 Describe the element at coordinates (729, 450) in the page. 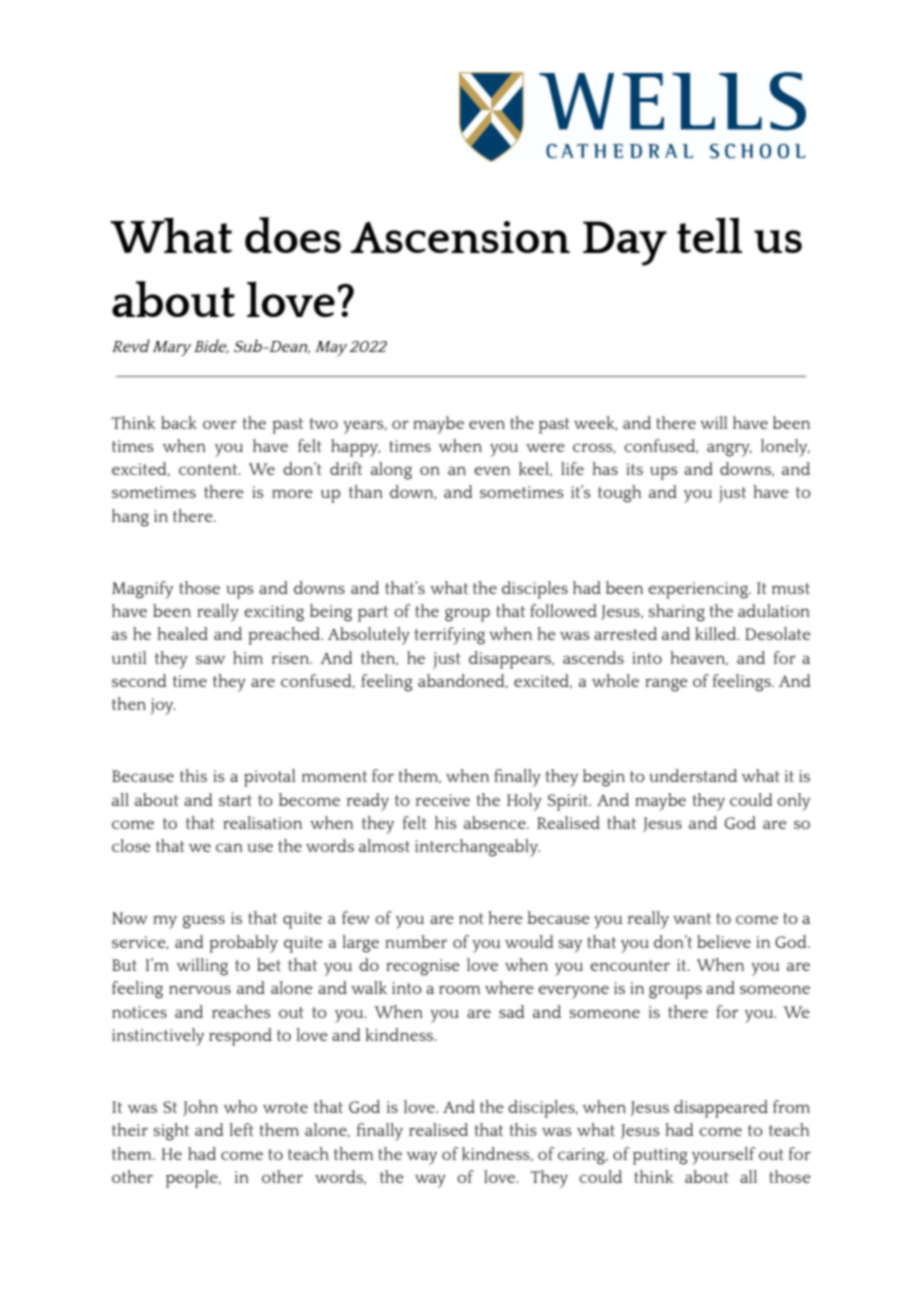

I see `angry` at that location.
